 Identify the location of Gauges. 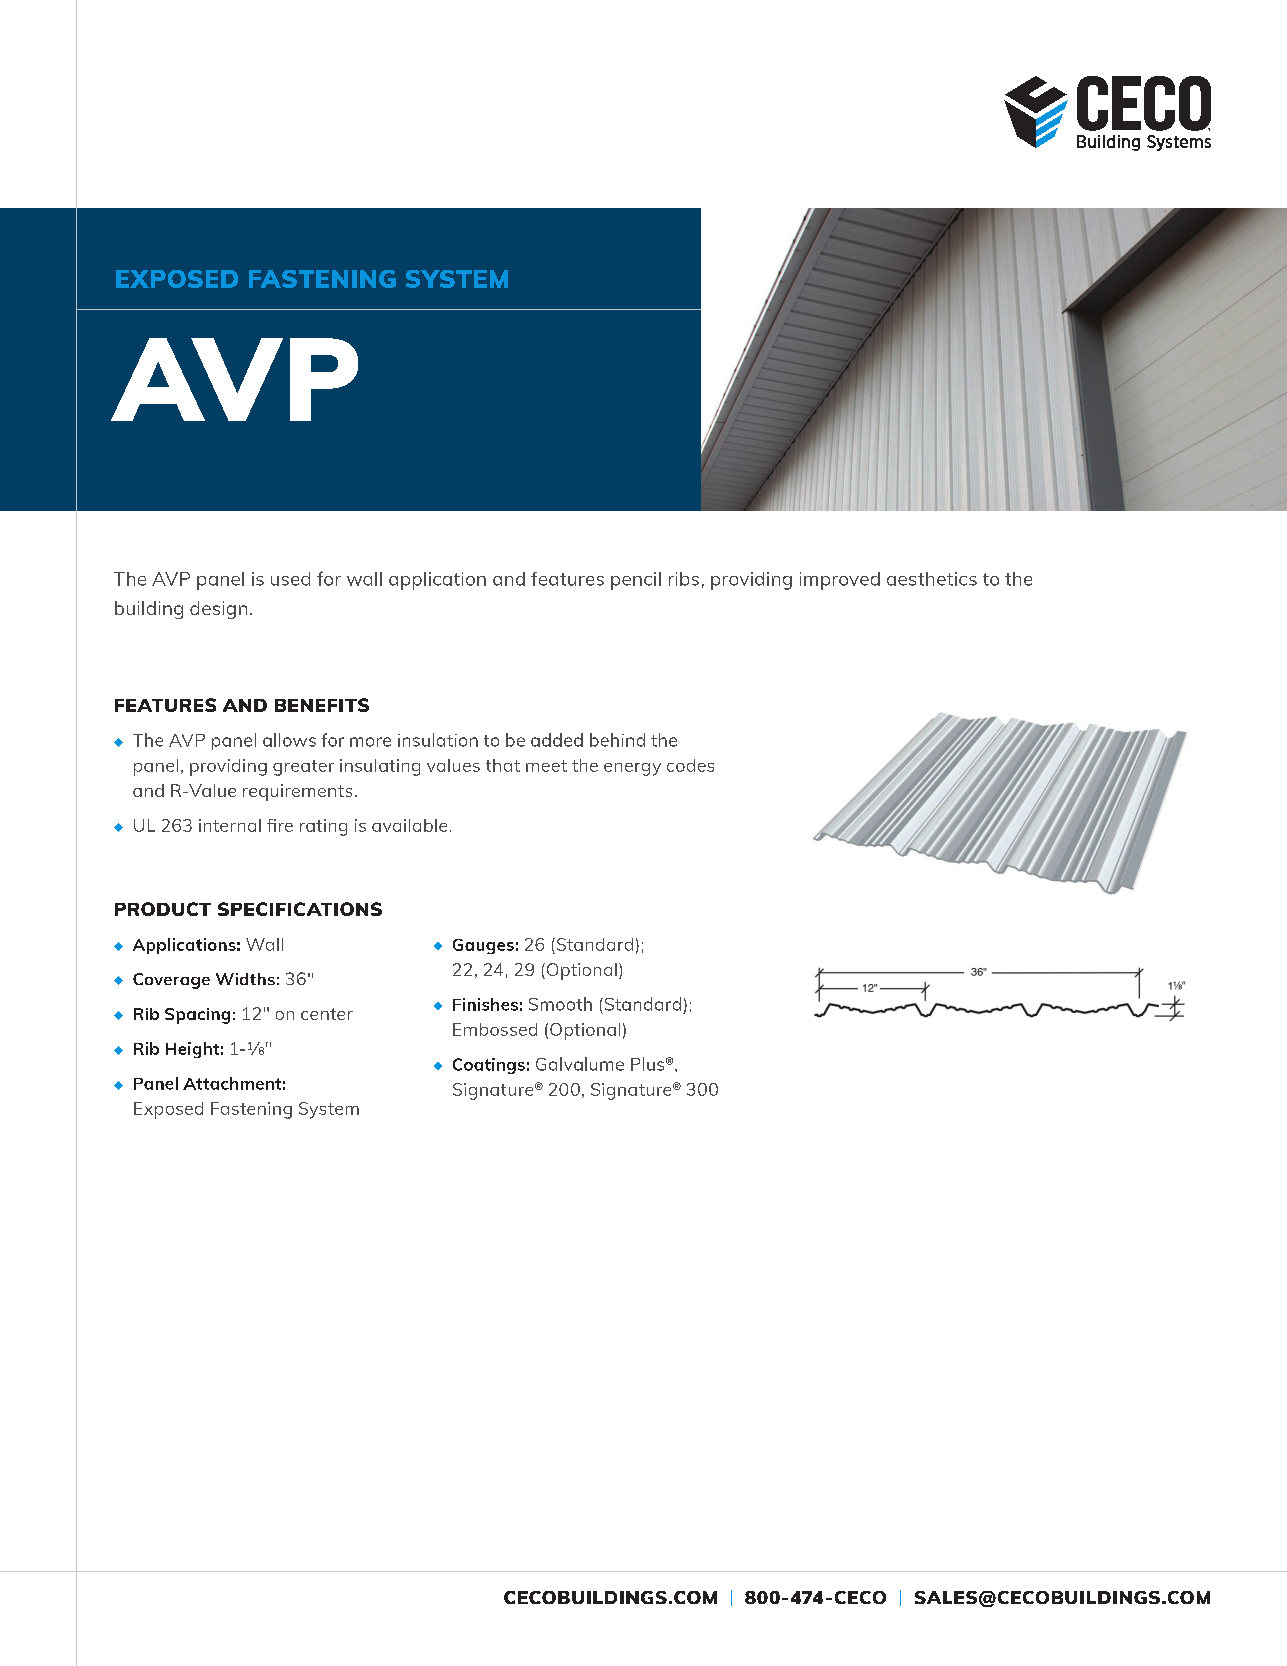
(483, 946).
